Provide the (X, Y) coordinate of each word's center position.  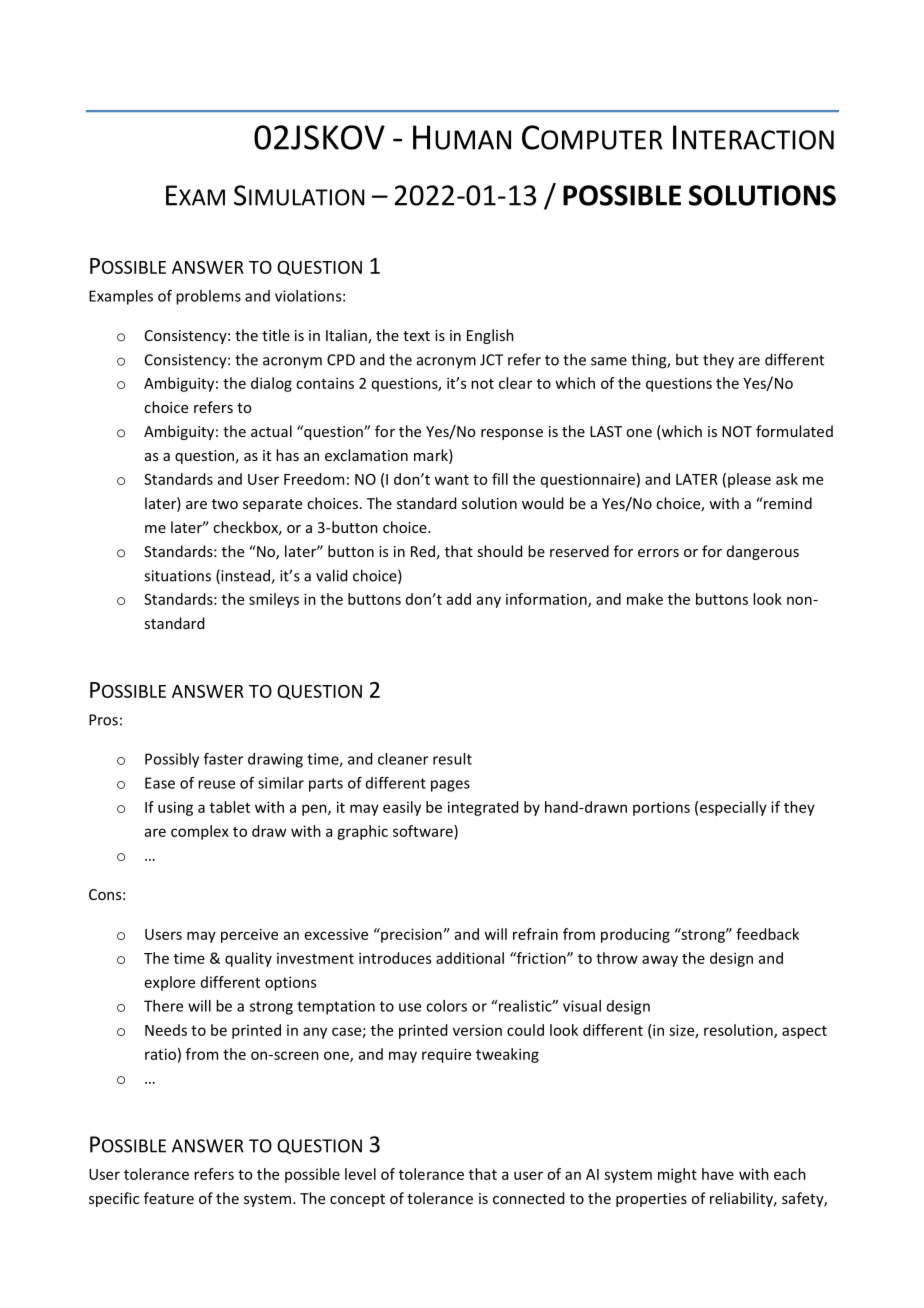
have (718, 1174)
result (452, 759)
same (609, 361)
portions (661, 808)
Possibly (172, 760)
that (483, 1174)
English (490, 336)
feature (169, 1198)
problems (208, 297)
